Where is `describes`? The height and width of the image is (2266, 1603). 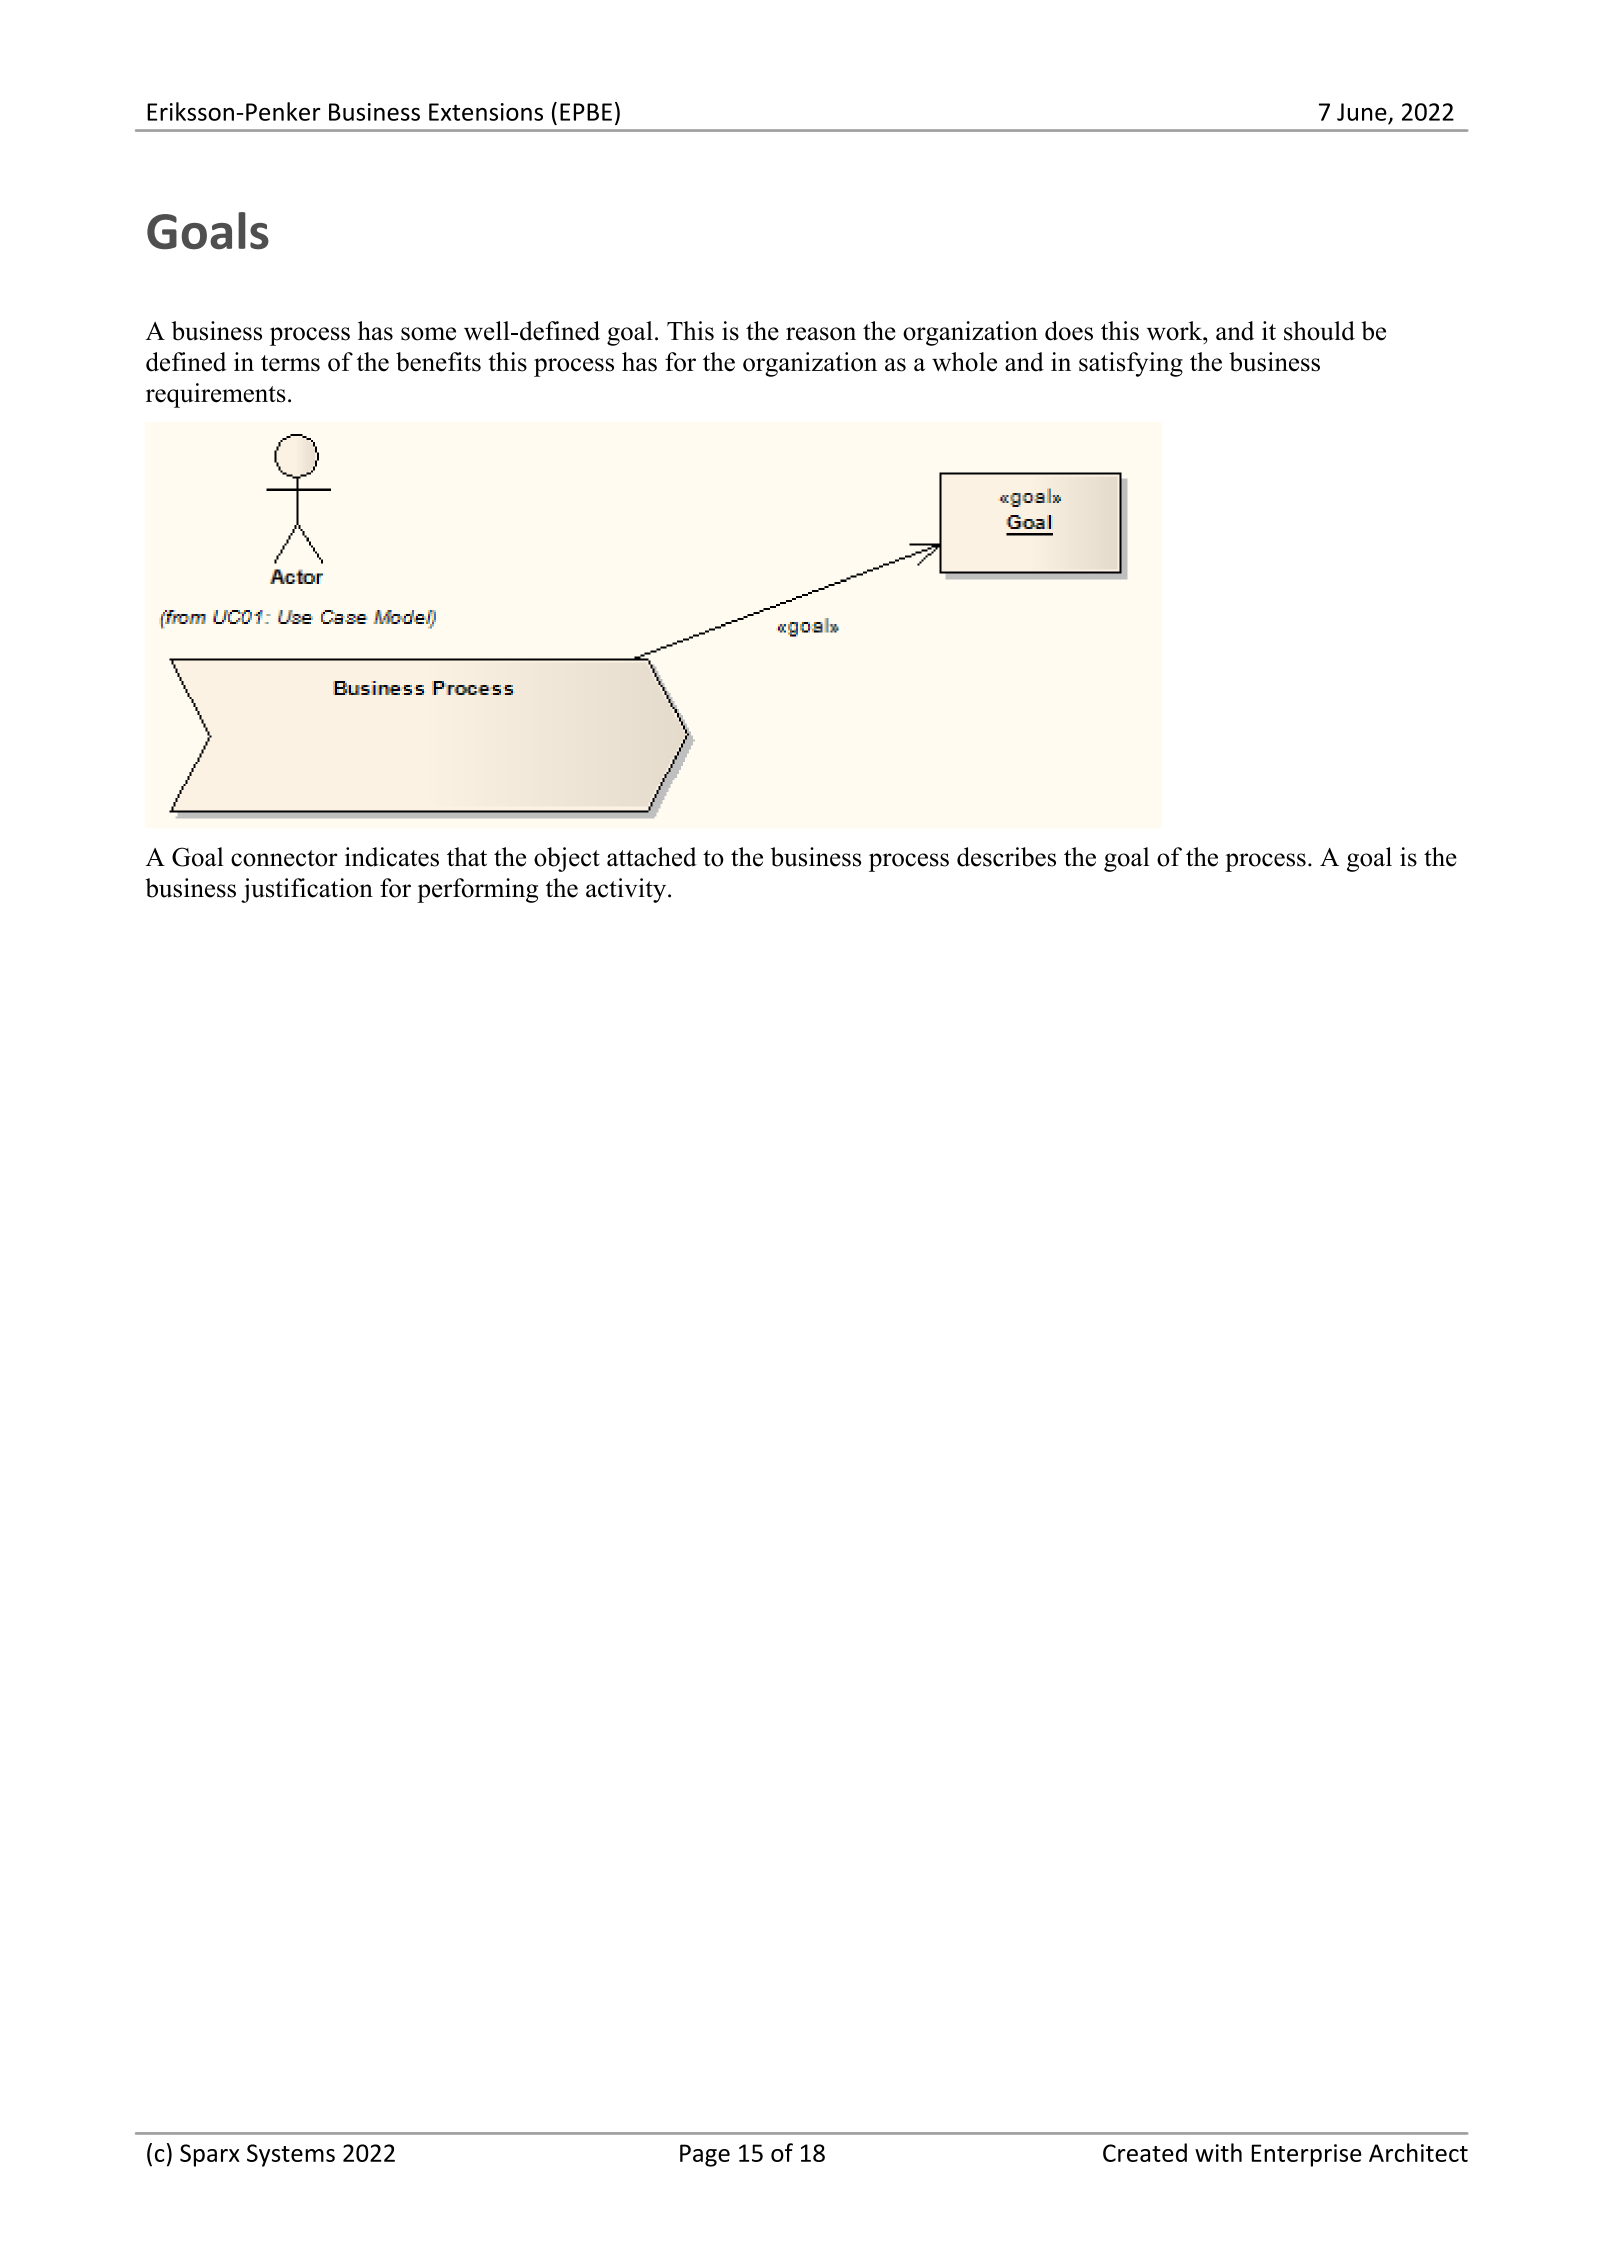 describes is located at coordinates (1006, 857).
